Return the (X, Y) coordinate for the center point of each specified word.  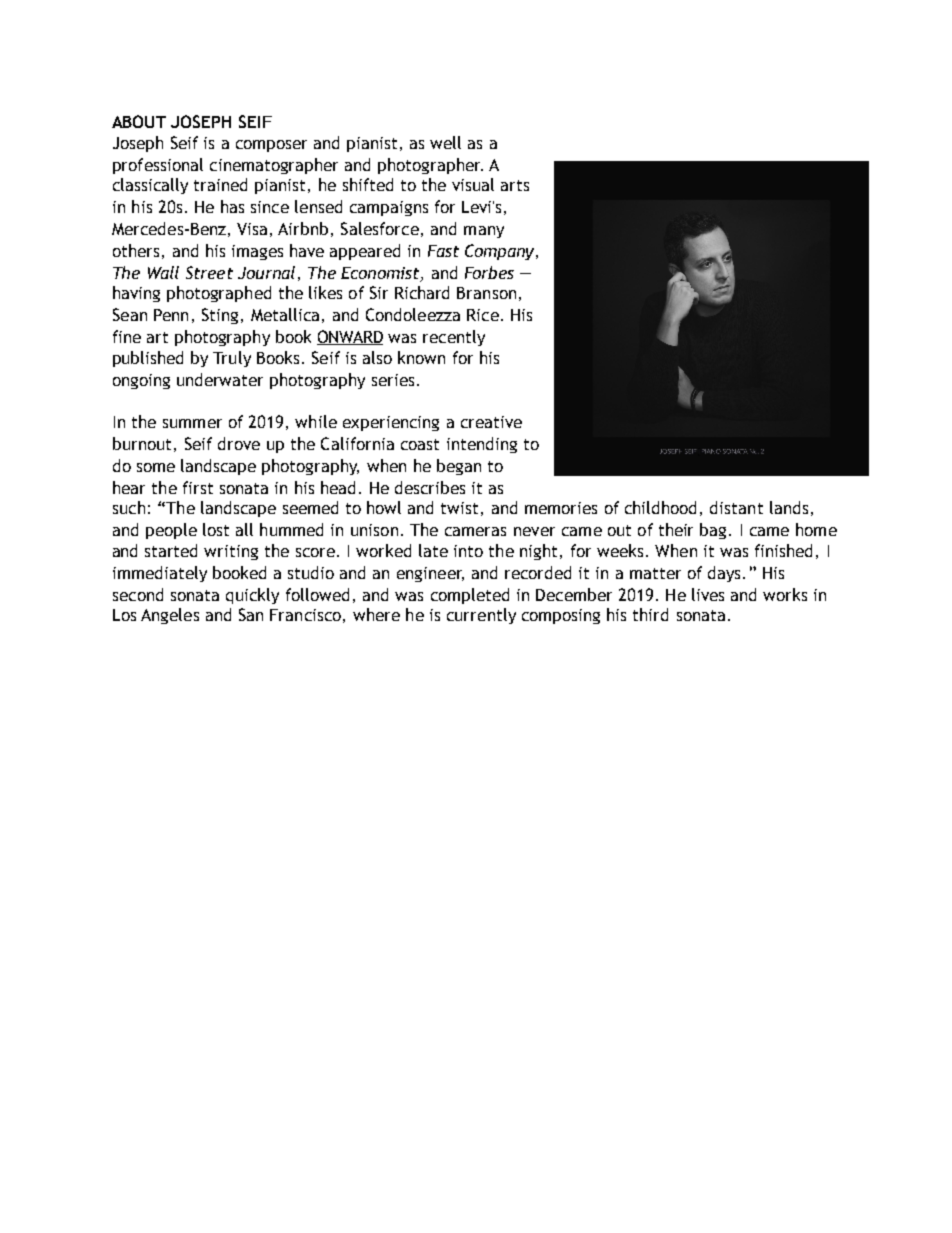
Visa (252, 229)
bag (713, 531)
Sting (220, 316)
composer (271, 146)
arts (515, 185)
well (445, 142)
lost (216, 529)
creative (491, 422)
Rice (483, 315)
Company (501, 252)
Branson (486, 293)
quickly (252, 596)
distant (736, 507)
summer (192, 423)
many (484, 232)
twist (459, 508)
